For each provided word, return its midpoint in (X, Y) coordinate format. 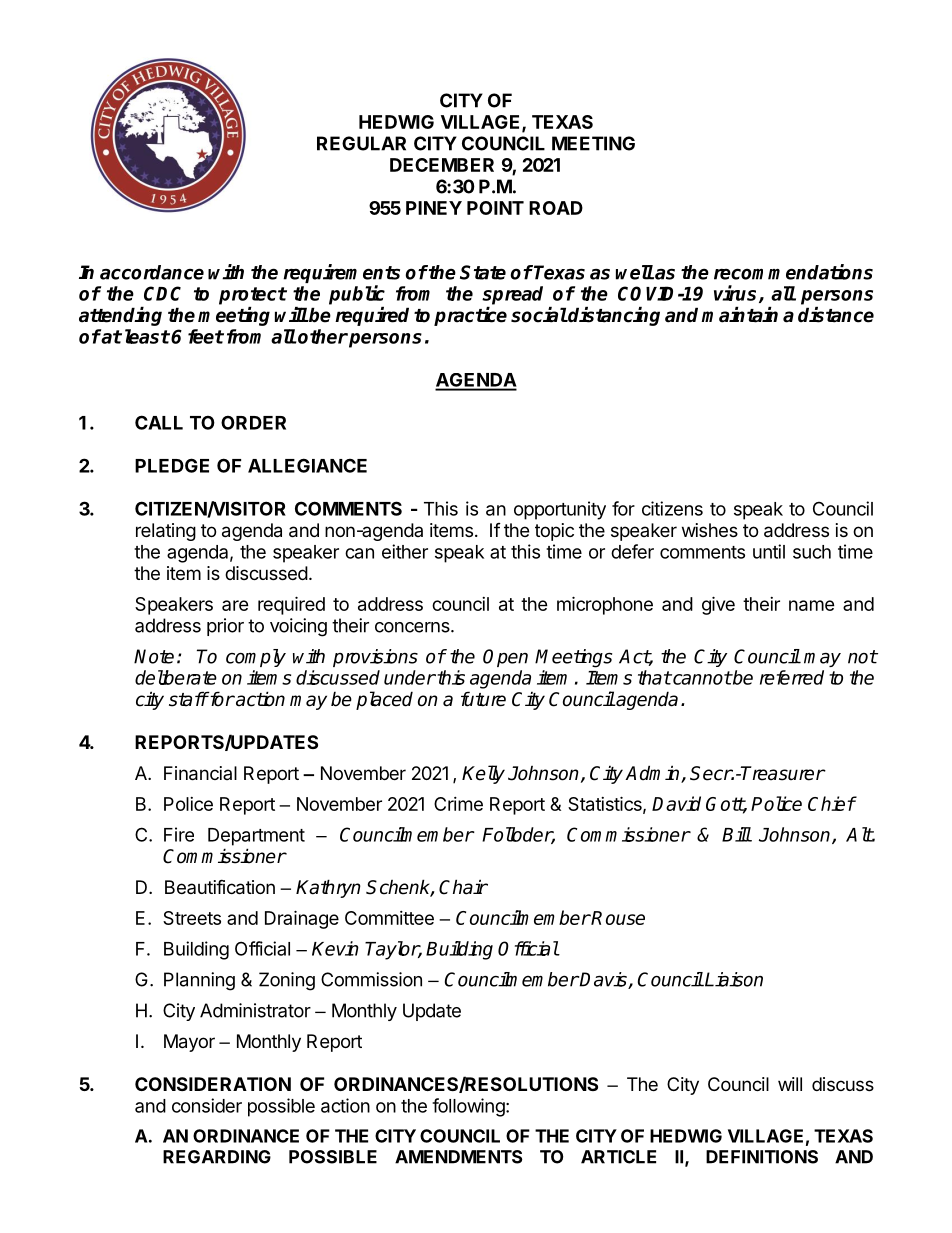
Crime (458, 804)
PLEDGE (172, 465)
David (676, 803)
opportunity (560, 510)
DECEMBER (442, 165)
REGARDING (217, 1157)
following (469, 1107)
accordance (152, 272)
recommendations (793, 272)
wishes (710, 530)
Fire (179, 834)
